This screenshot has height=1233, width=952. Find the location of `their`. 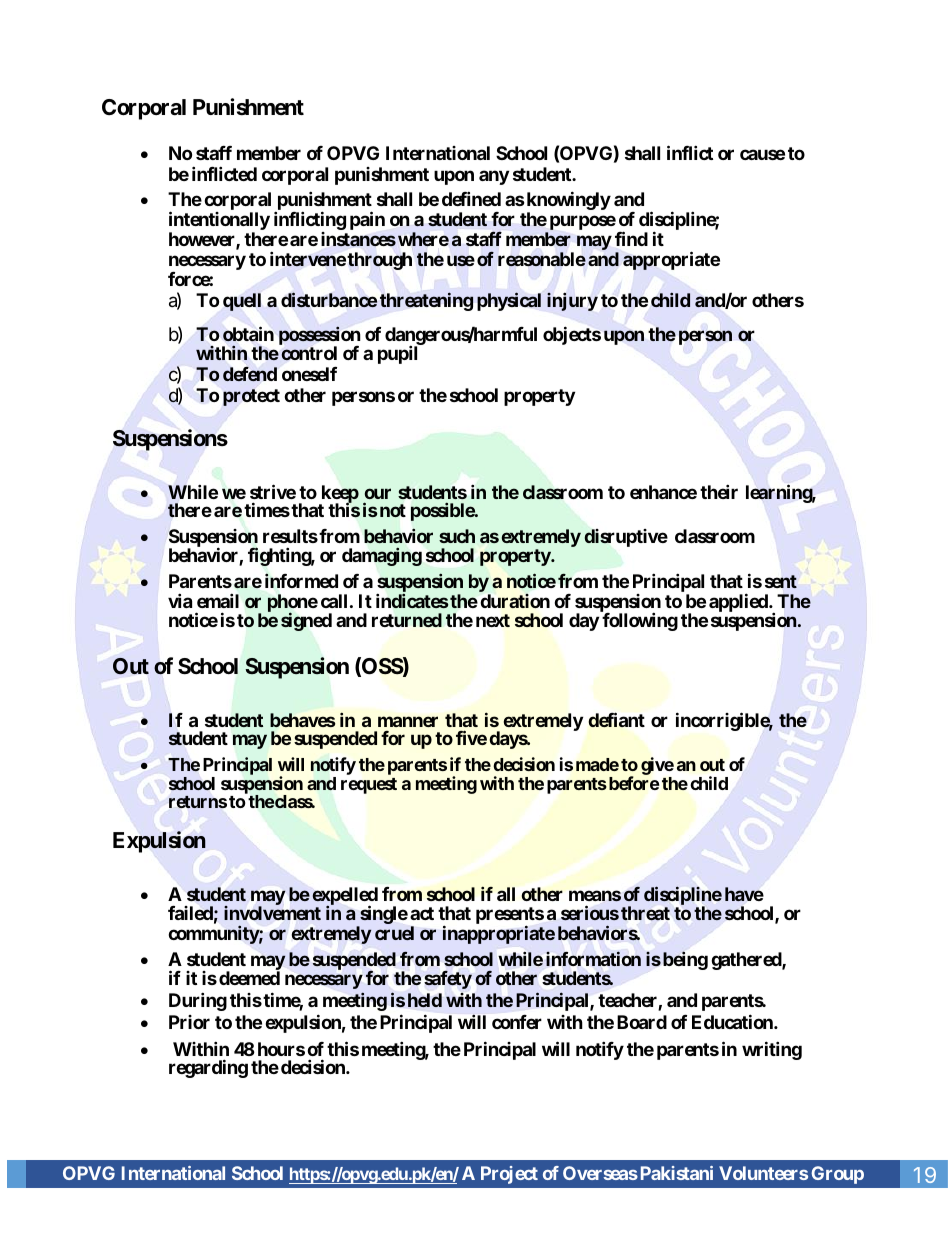

their is located at coordinates (719, 491).
